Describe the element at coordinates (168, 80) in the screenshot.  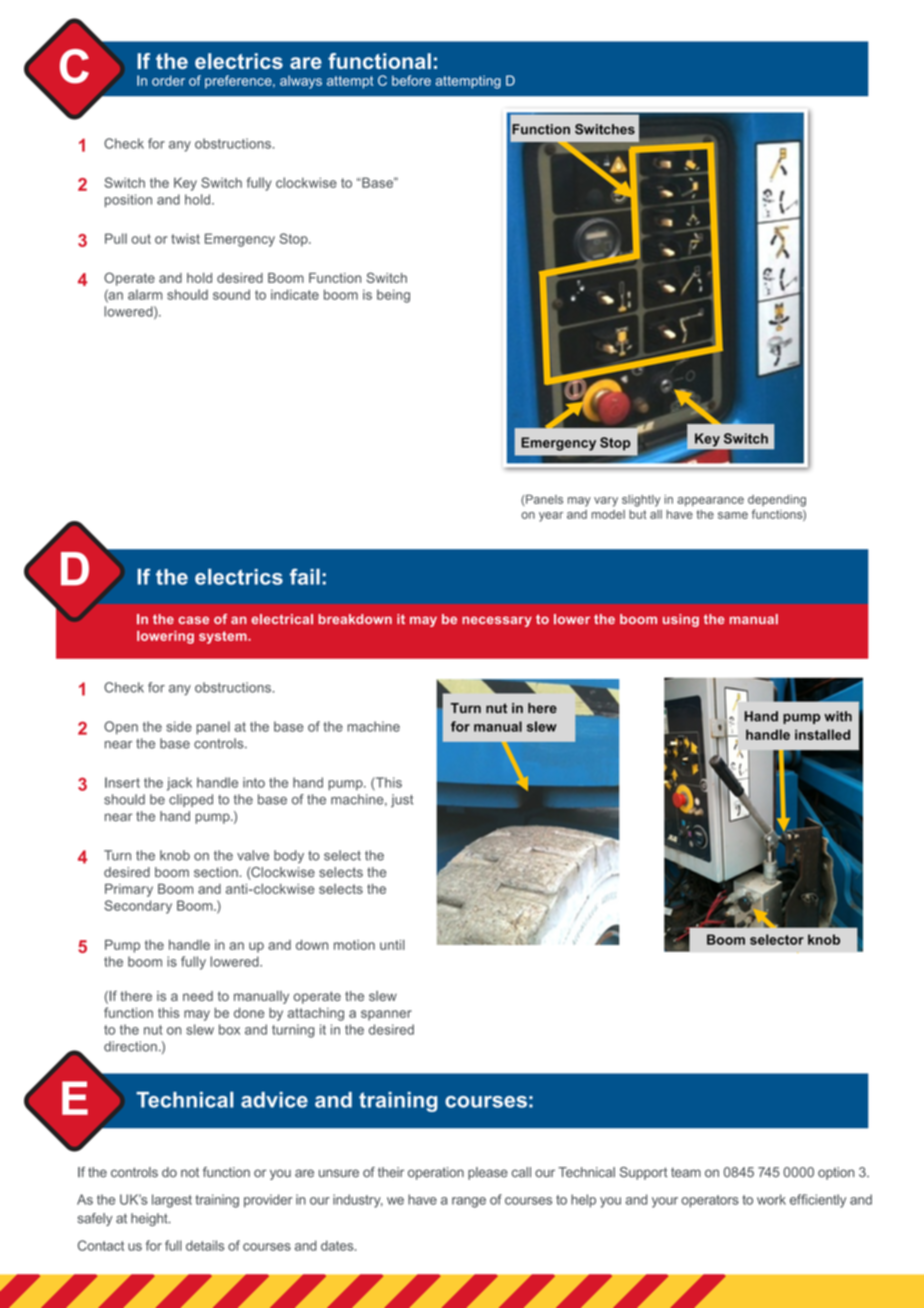
I see `order` at that location.
